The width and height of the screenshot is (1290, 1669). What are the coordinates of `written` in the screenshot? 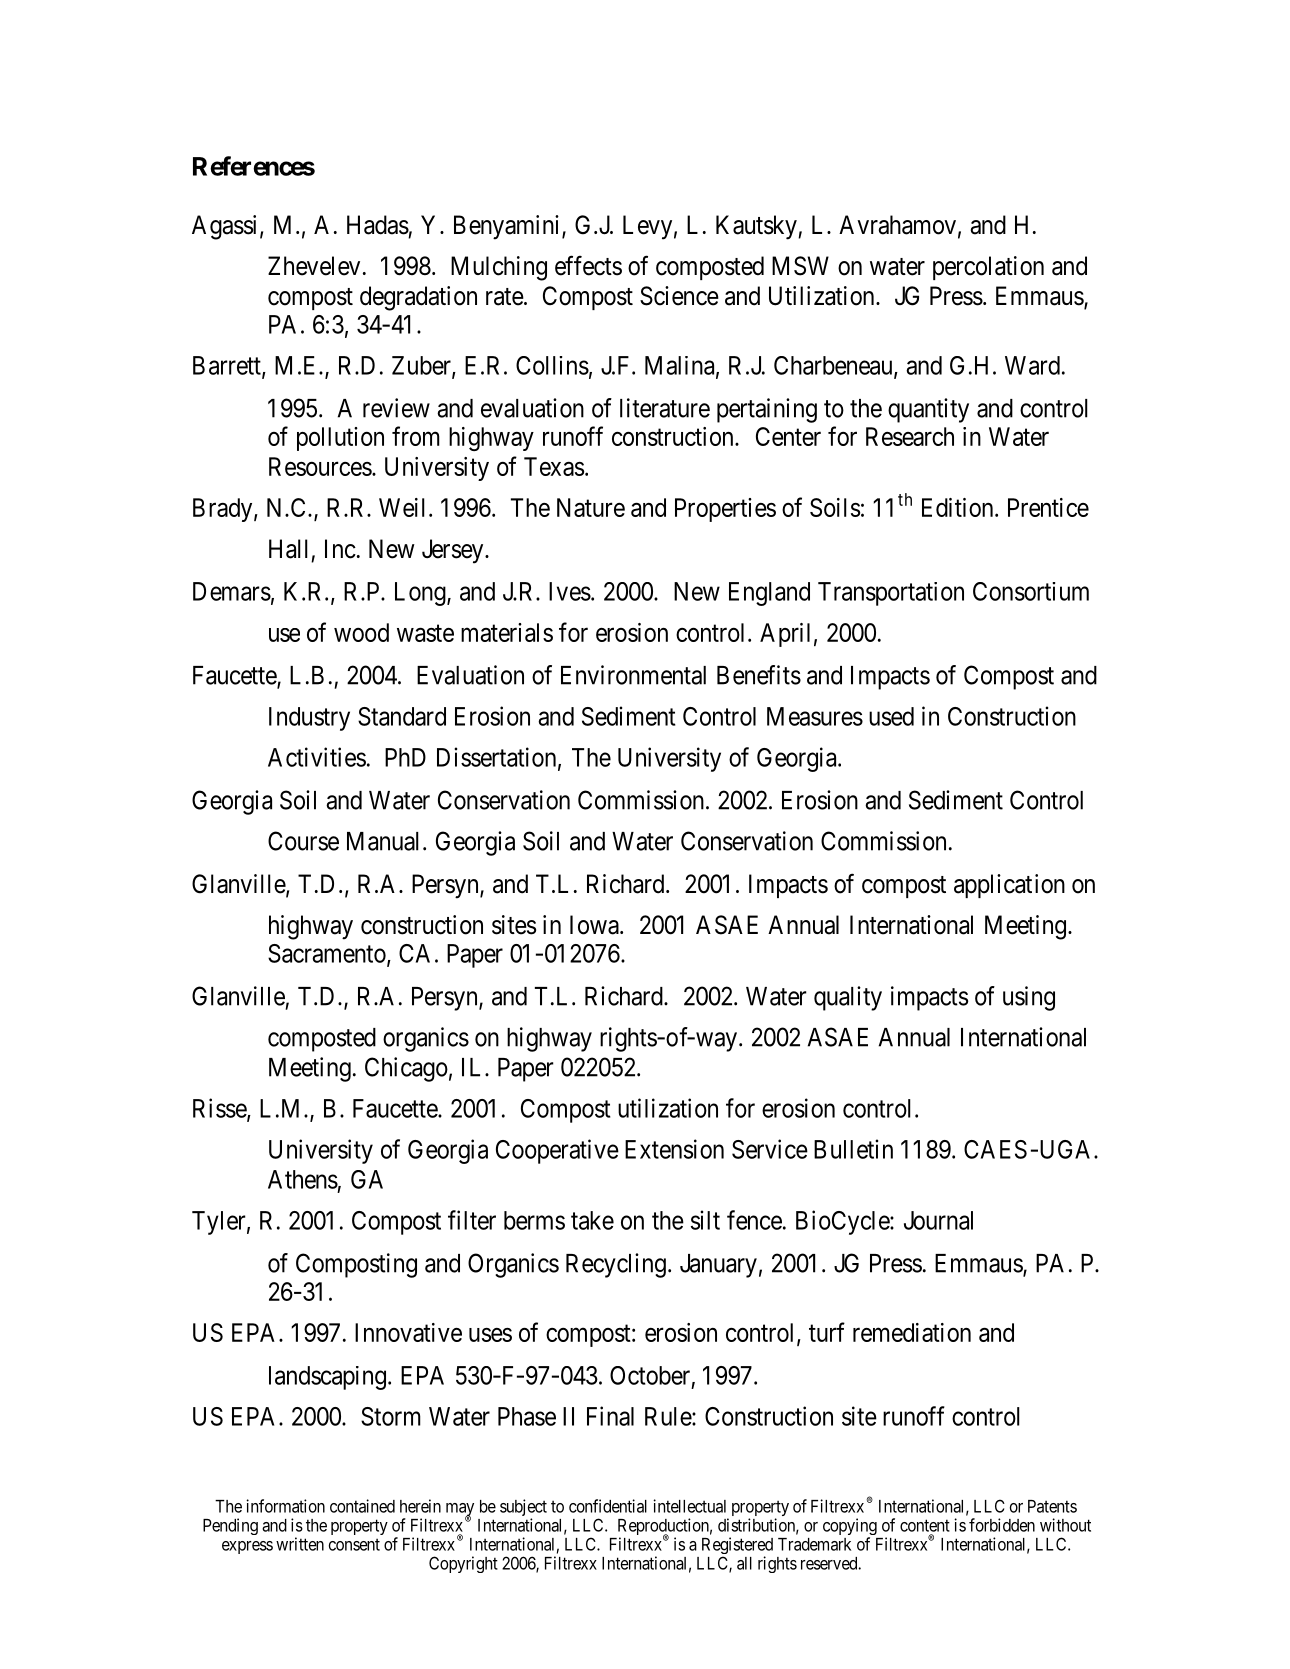 It's located at (300, 1544).
